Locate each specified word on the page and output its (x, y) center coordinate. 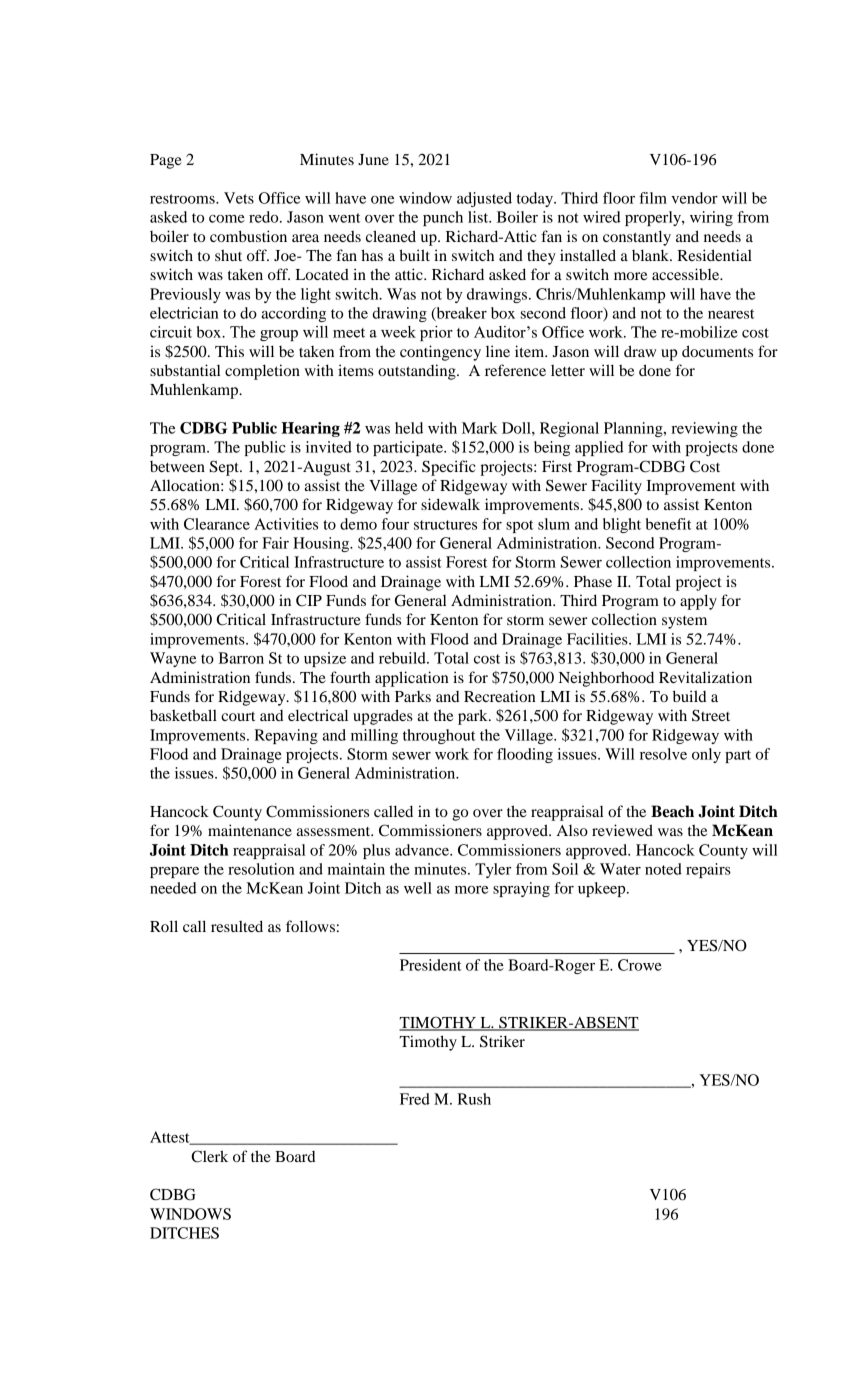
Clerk (209, 1156)
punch (443, 218)
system (684, 622)
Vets (239, 198)
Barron (241, 658)
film (653, 198)
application (412, 679)
